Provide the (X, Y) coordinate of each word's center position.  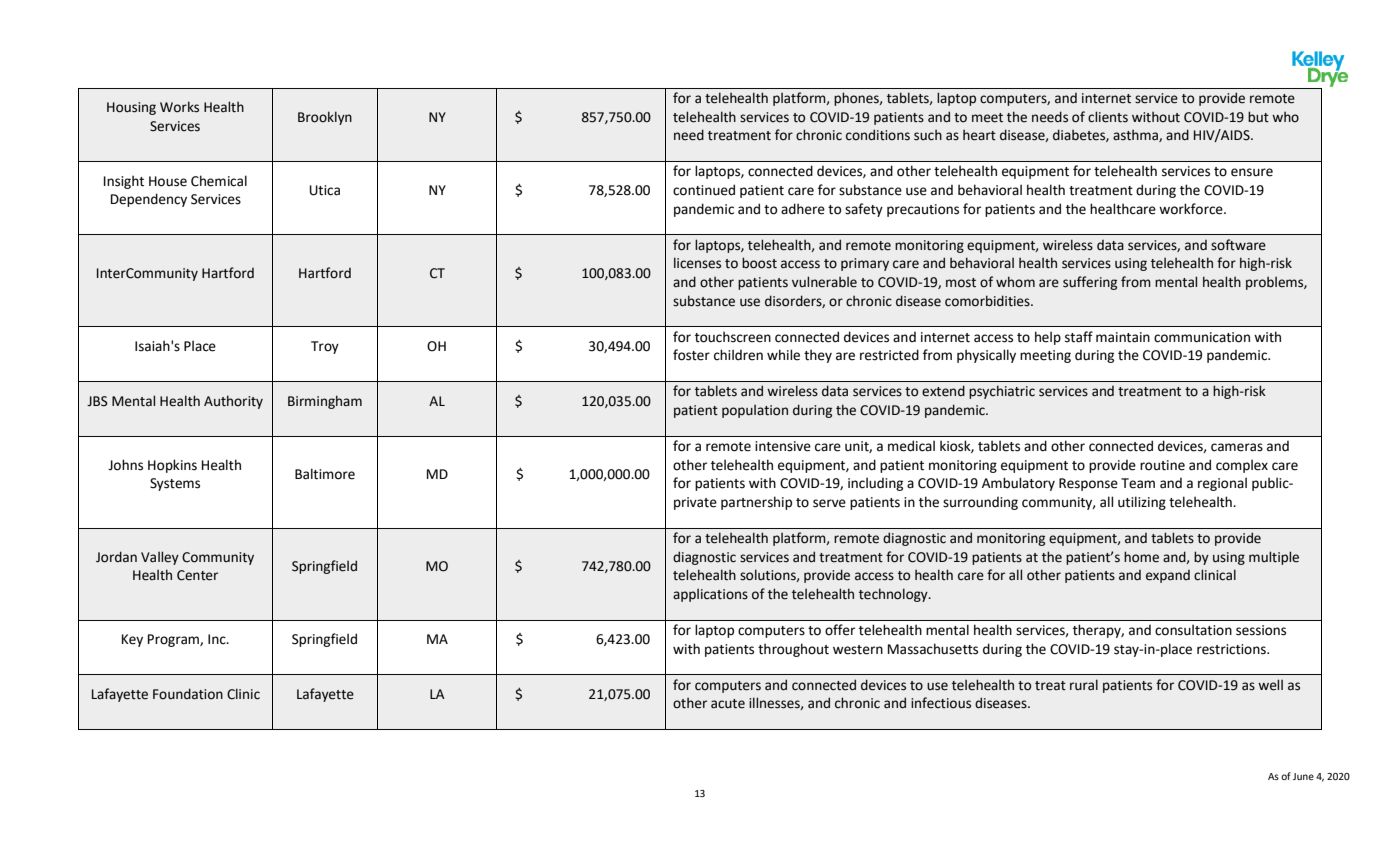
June (1303, 776)
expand (1168, 576)
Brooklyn (325, 118)
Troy (325, 347)
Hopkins (172, 466)
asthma (1136, 135)
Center (197, 575)
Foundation (188, 694)
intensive (783, 446)
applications (710, 595)
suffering (1090, 283)
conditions (878, 135)
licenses (697, 263)
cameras (1237, 447)
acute (728, 704)
